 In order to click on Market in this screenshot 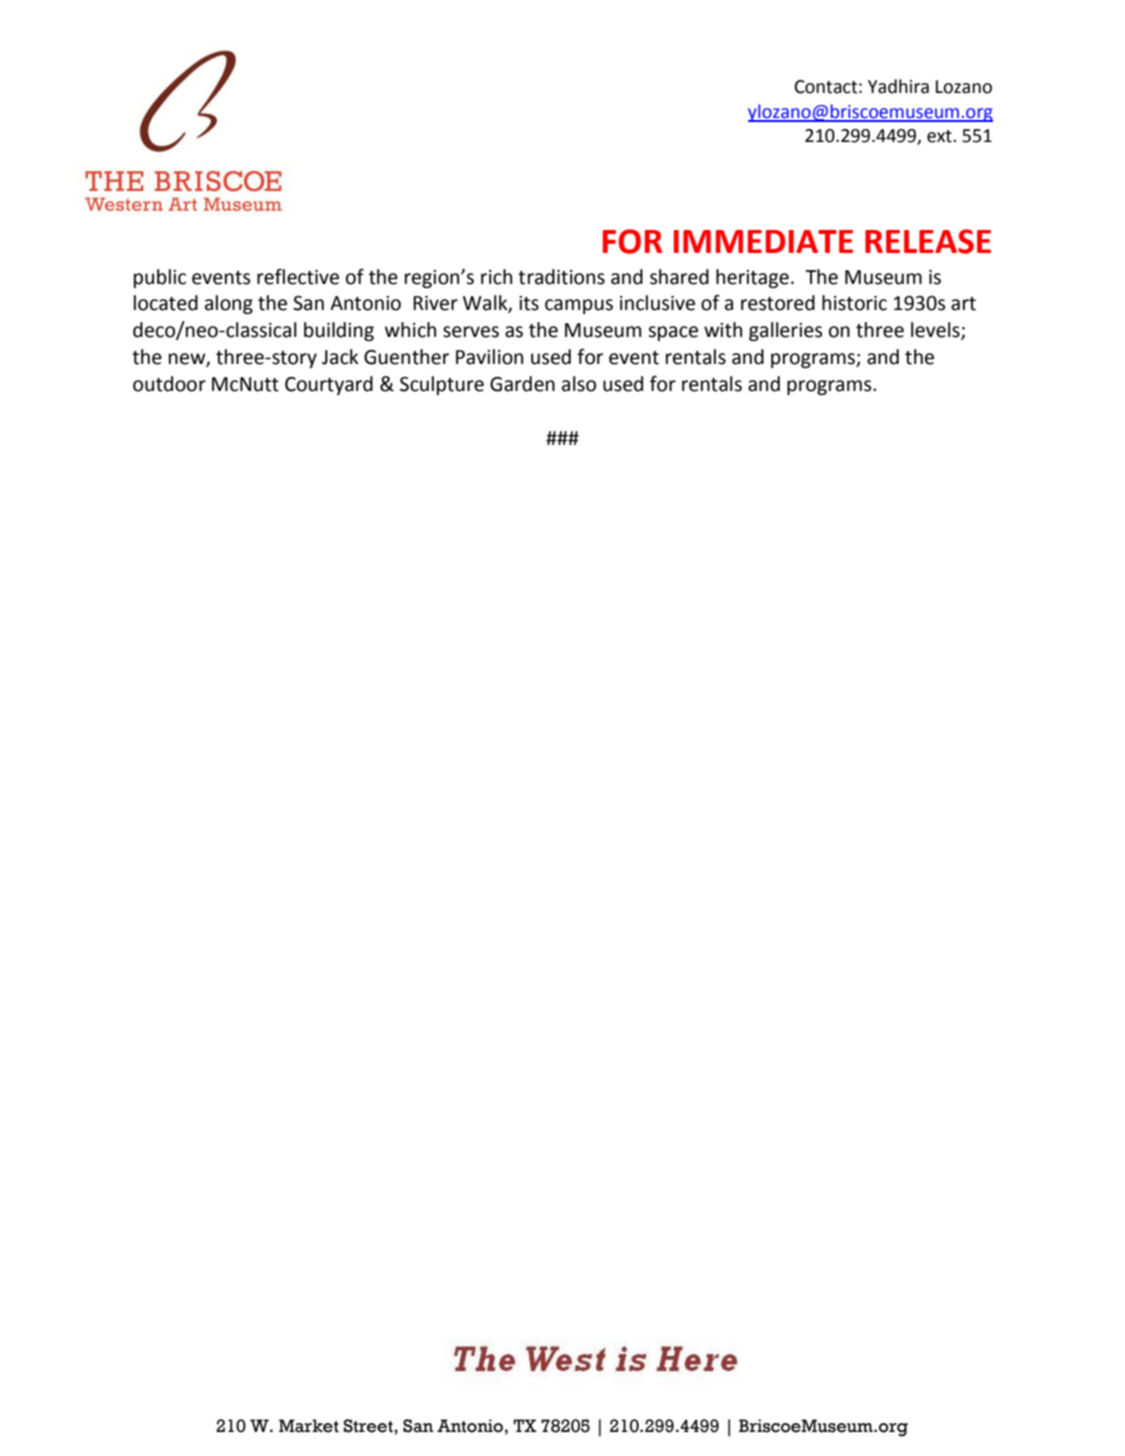, I will do `click(309, 1426)`.
